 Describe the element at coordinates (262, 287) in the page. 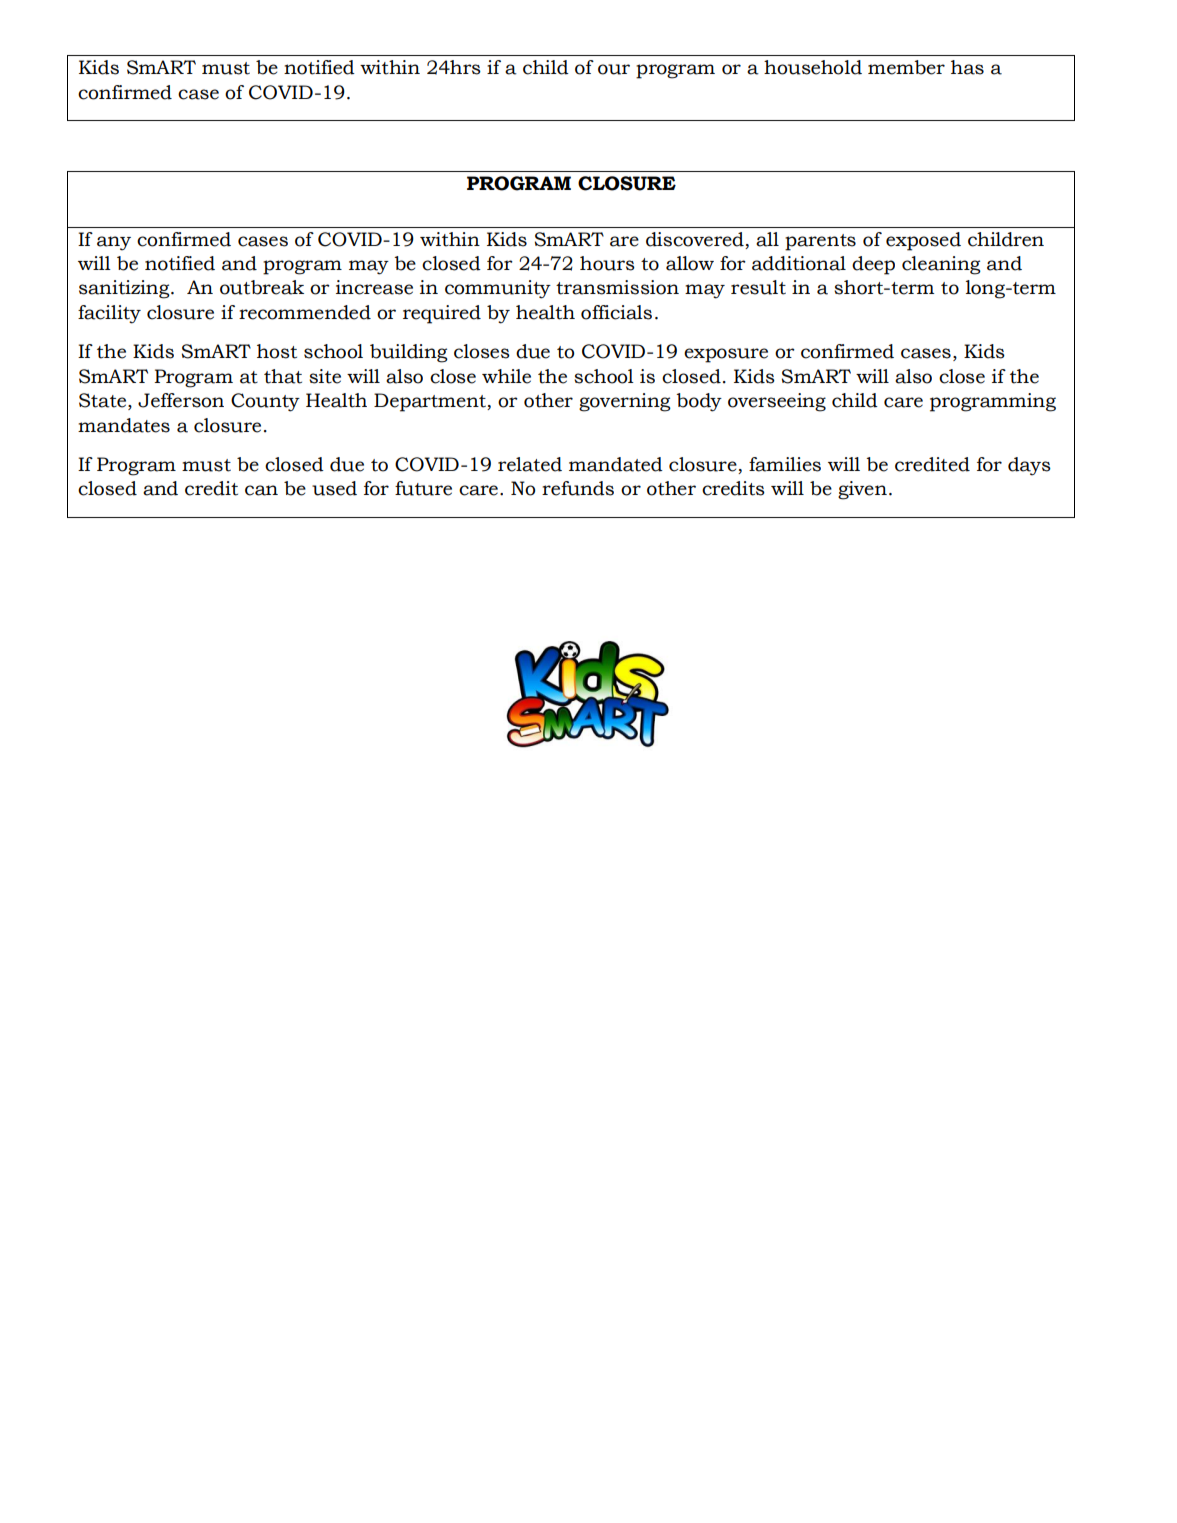

I see `outbreak` at that location.
